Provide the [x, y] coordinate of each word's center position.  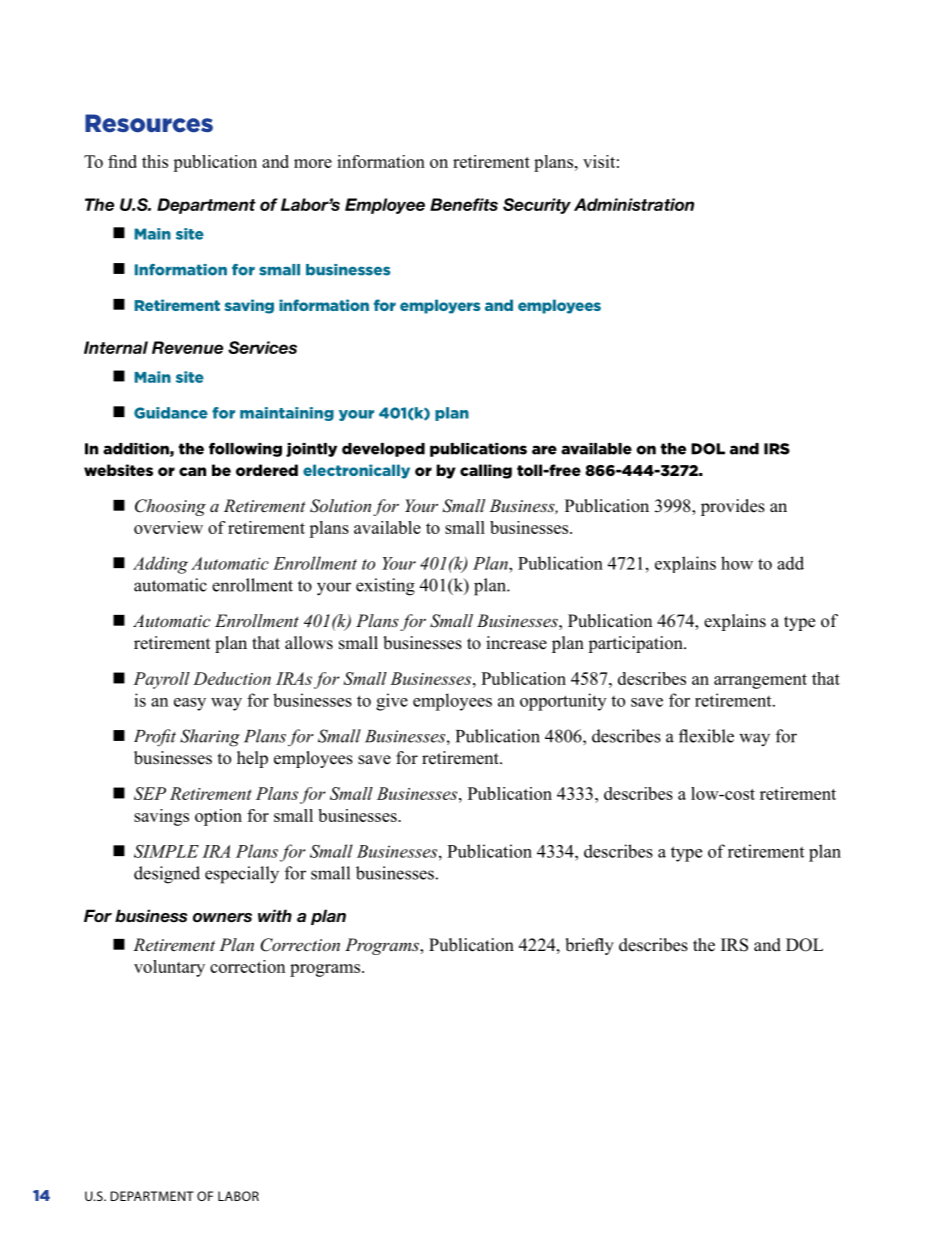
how [737, 563]
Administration [634, 204]
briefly [589, 946]
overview [168, 527]
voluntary [169, 968]
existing [385, 587]
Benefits [464, 204]
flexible [706, 736]
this [155, 161]
